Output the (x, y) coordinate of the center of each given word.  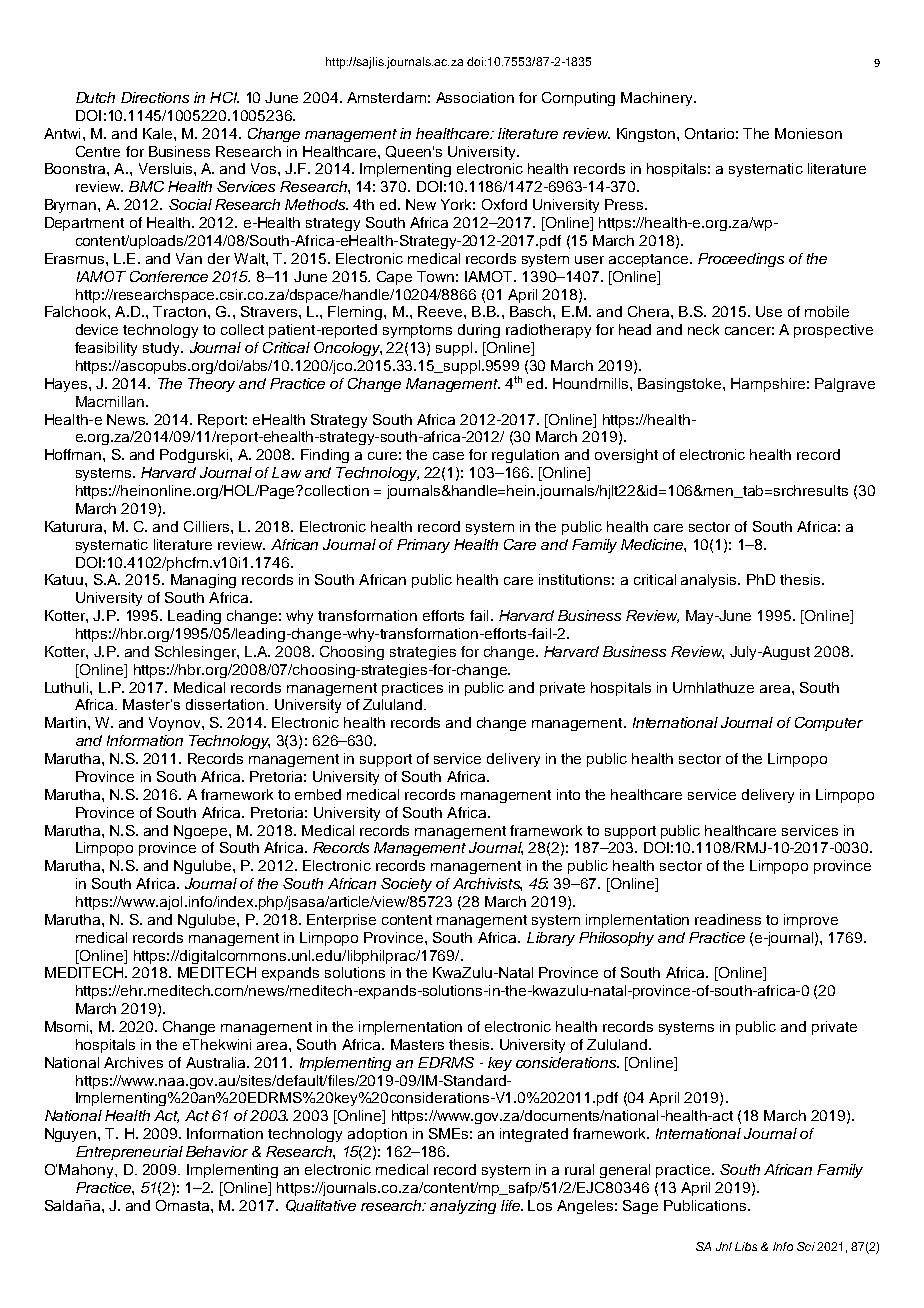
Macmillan (110, 401)
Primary (423, 546)
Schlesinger (196, 653)
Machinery (658, 99)
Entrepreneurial (129, 1153)
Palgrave (845, 385)
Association (475, 97)
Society (406, 885)
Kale (159, 133)
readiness (728, 919)
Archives (133, 1062)
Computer (829, 724)
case (448, 456)
